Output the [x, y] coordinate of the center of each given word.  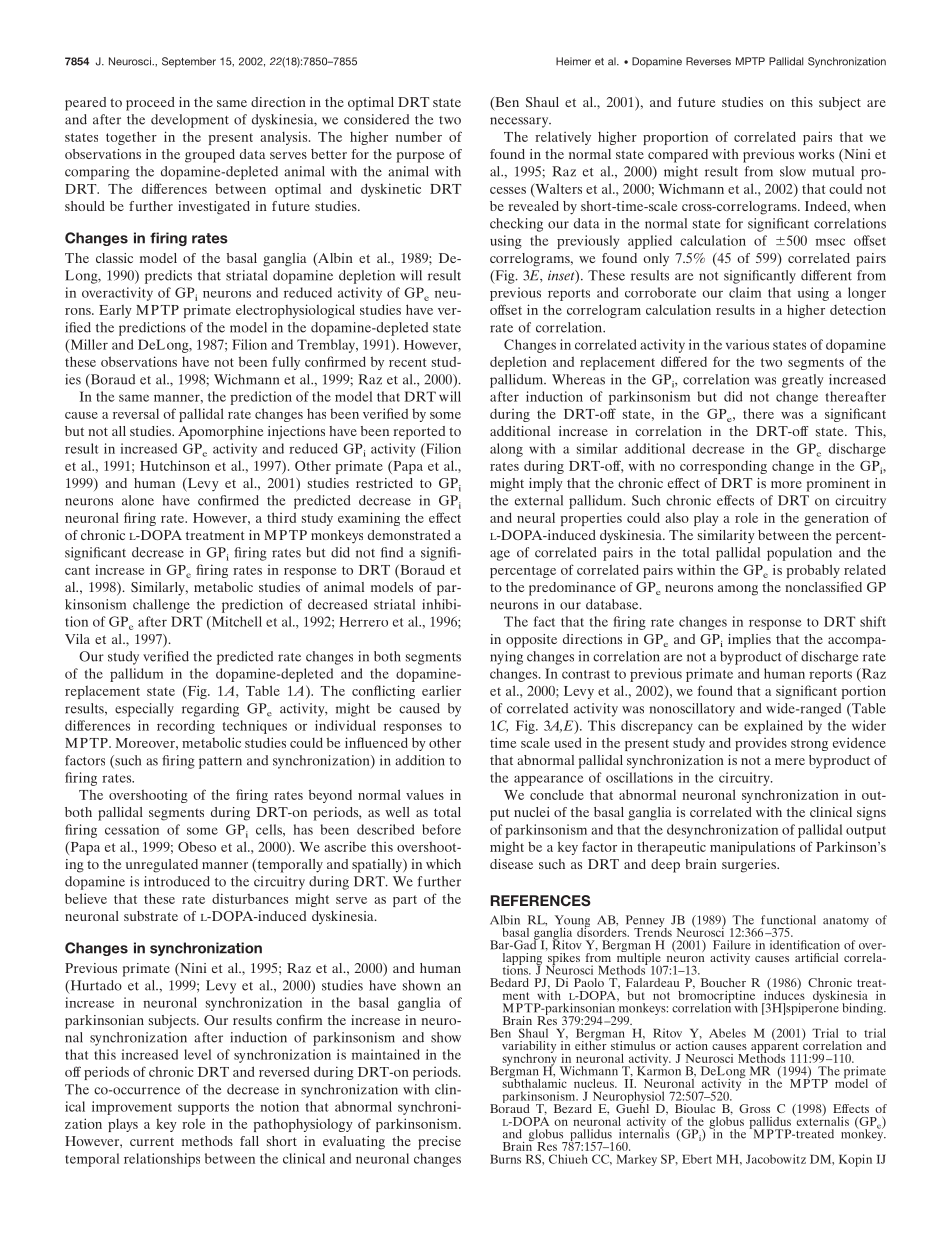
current [152, 1142]
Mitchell [235, 622]
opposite [531, 641]
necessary [520, 122]
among [738, 590]
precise [439, 1143]
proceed [150, 104]
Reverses [708, 61]
